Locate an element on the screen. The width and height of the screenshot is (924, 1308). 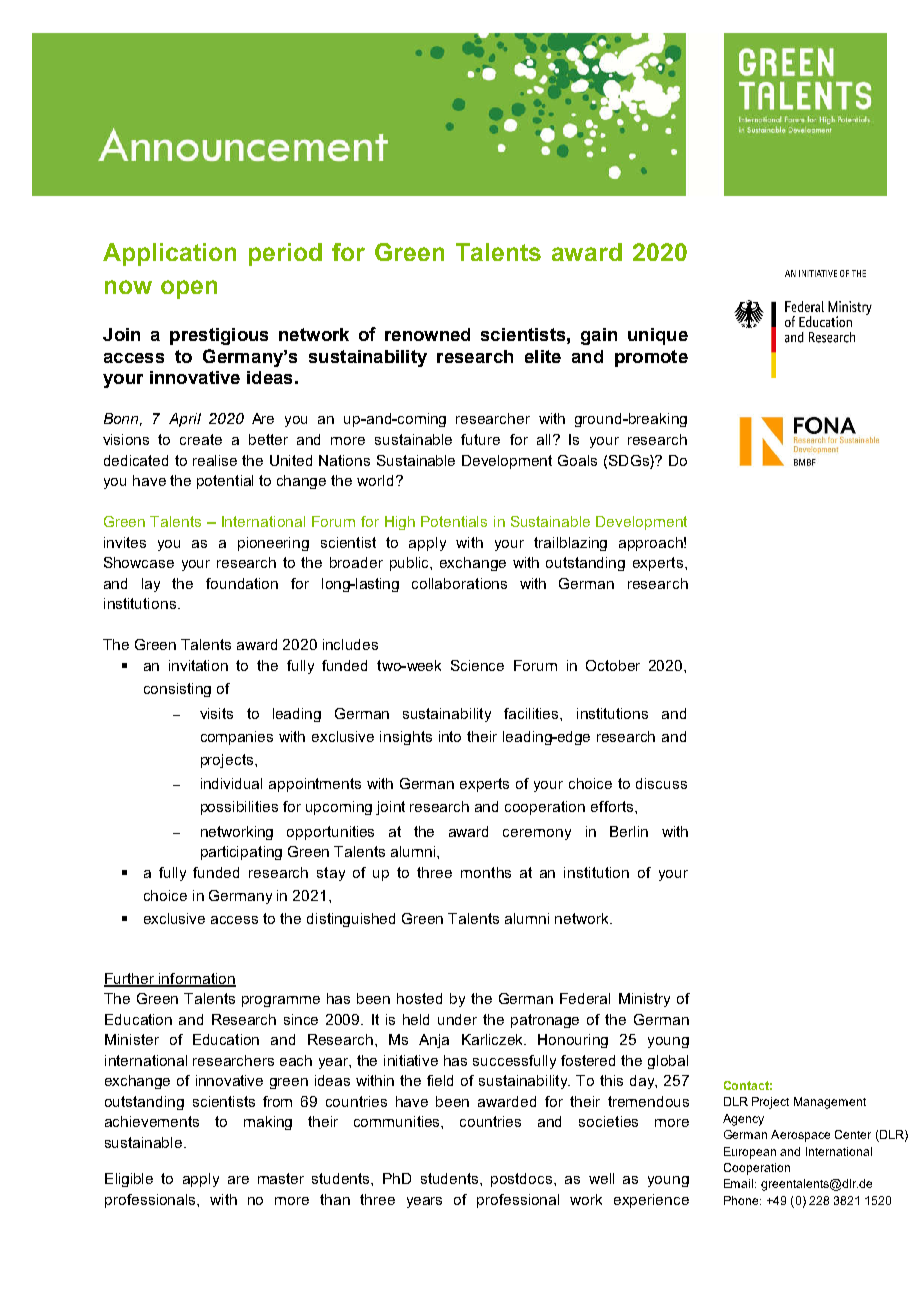
months is located at coordinates (486, 872).
